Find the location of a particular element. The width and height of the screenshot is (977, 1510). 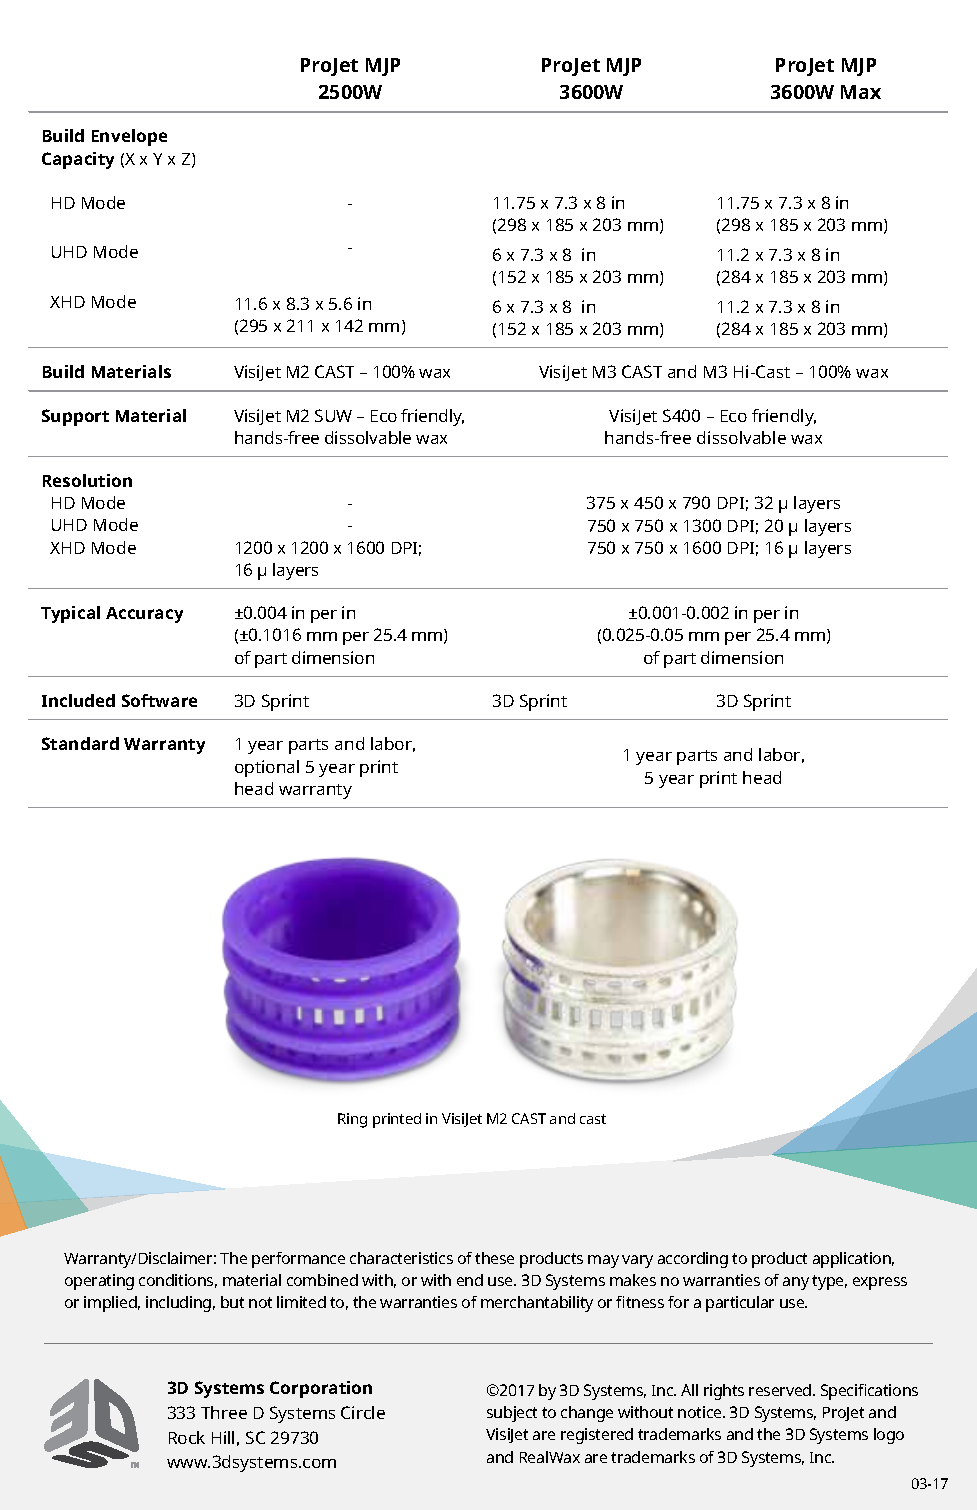

Software is located at coordinates (159, 700).
